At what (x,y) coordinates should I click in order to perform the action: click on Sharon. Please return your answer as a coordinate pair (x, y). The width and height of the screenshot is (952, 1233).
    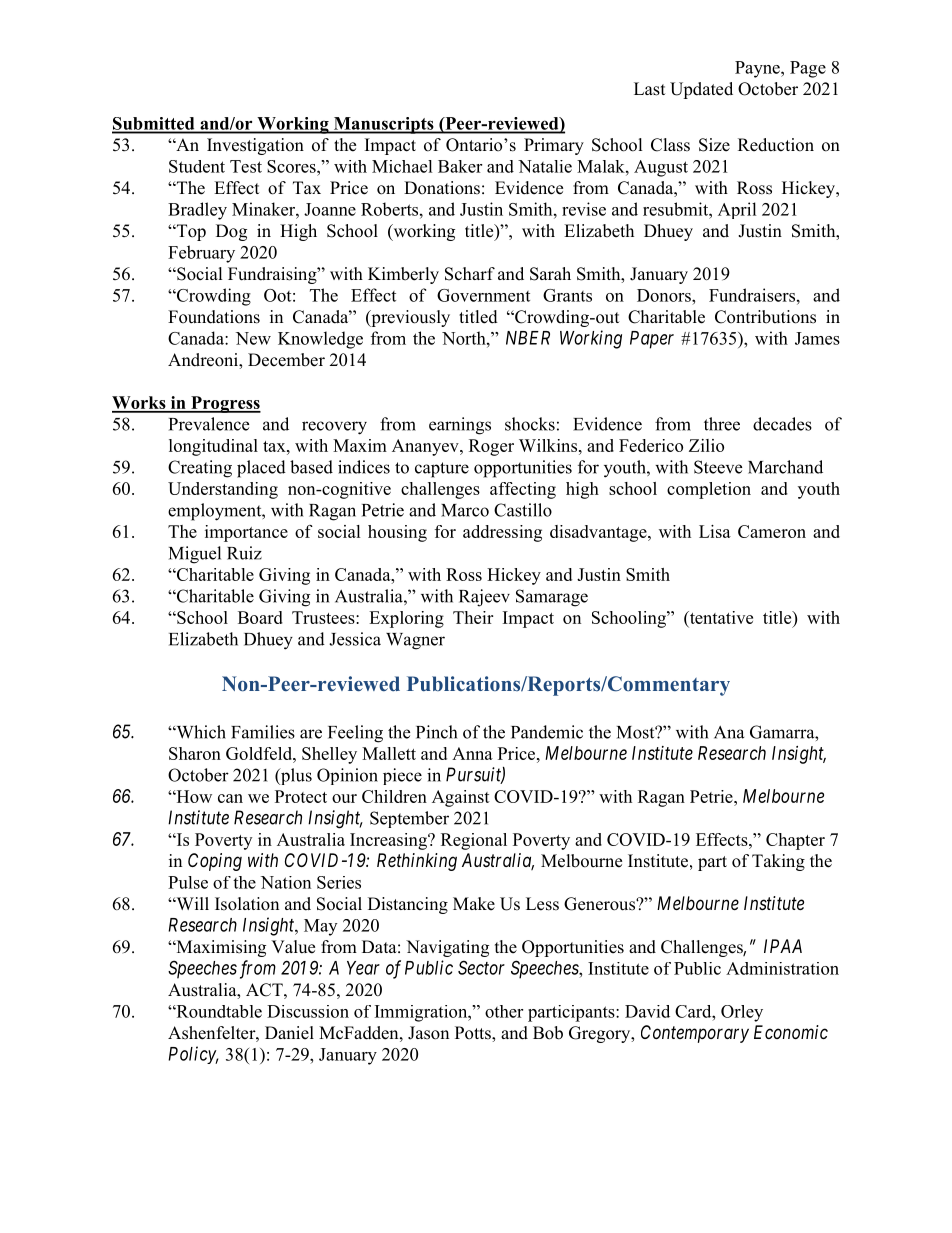
    Looking at the image, I should click on (195, 753).
